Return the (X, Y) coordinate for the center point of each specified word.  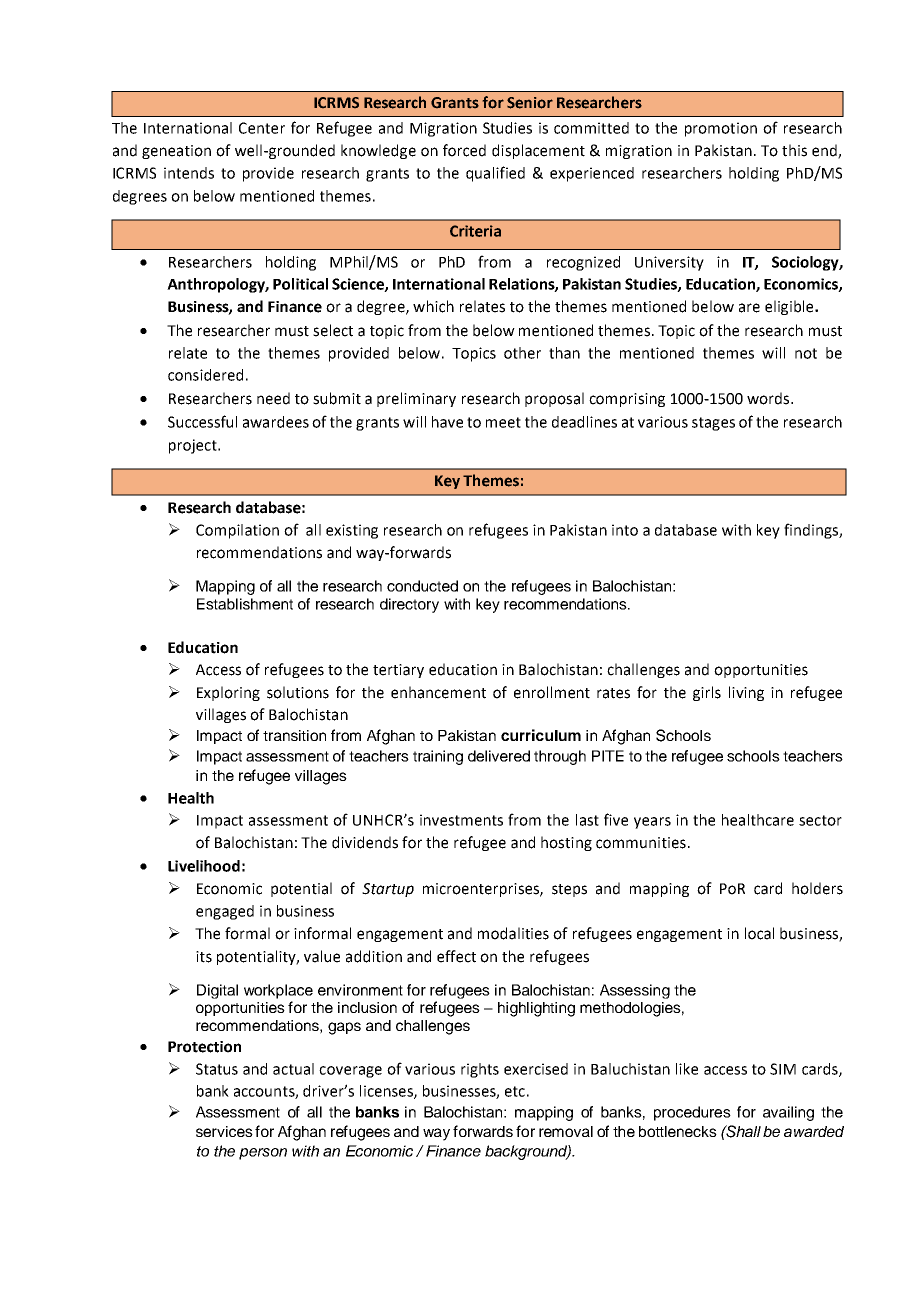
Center (262, 128)
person (263, 1154)
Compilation (237, 531)
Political (300, 284)
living (746, 693)
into (625, 530)
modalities (513, 933)
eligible (790, 307)
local (759, 933)
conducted (422, 586)
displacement (538, 151)
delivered (499, 756)
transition (294, 735)
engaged (225, 912)
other (522, 353)
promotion (721, 129)
